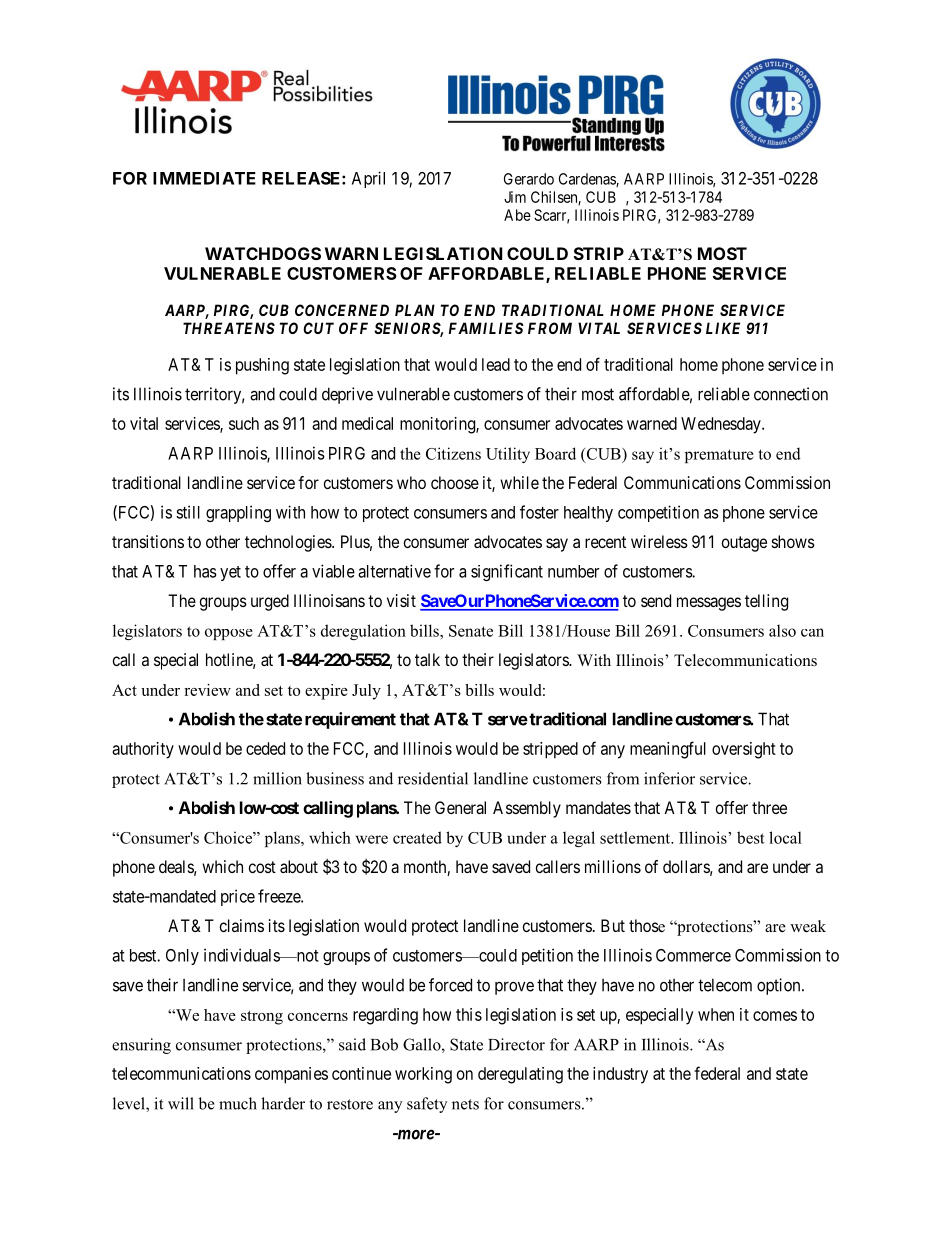 The image size is (952, 1233). Describe the element at coordinates (515, 197) in the page. I see `Jim` at that location.
